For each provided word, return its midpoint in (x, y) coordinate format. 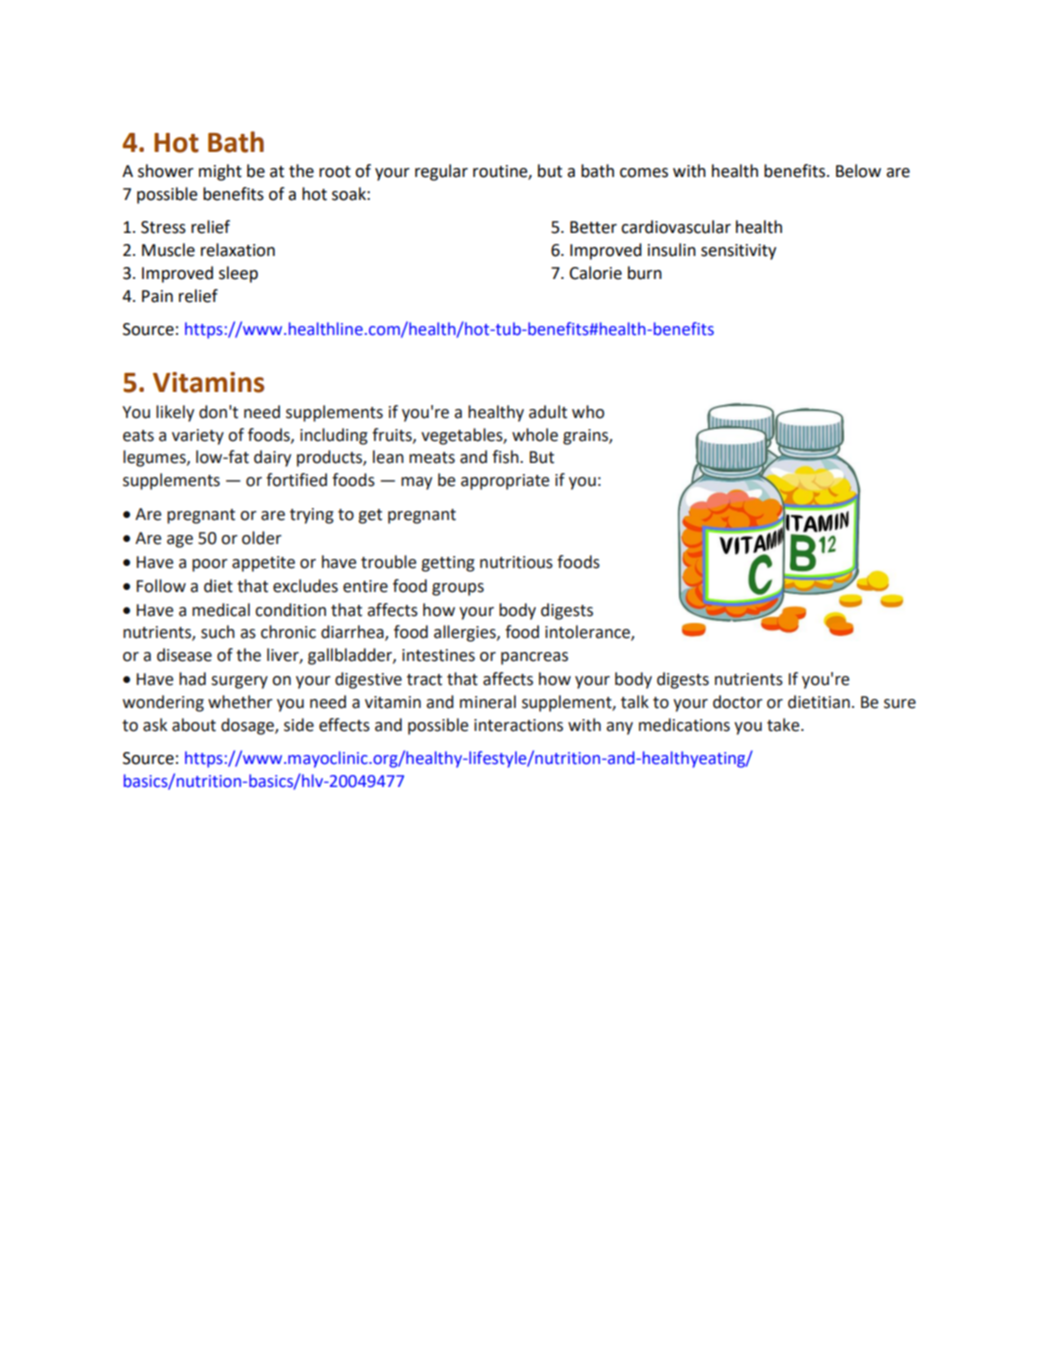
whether (240, 702)
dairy (272, 458)
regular (441, 172)
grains (586, 437)
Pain (157, 296)
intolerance (588, 633)
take (784, 725)
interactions (518, 725)
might (220, 172)
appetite (263, 564)
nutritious (516, 562)
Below (858, 171)
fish (506, 457)
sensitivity (738, 252)
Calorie (595, 273)
